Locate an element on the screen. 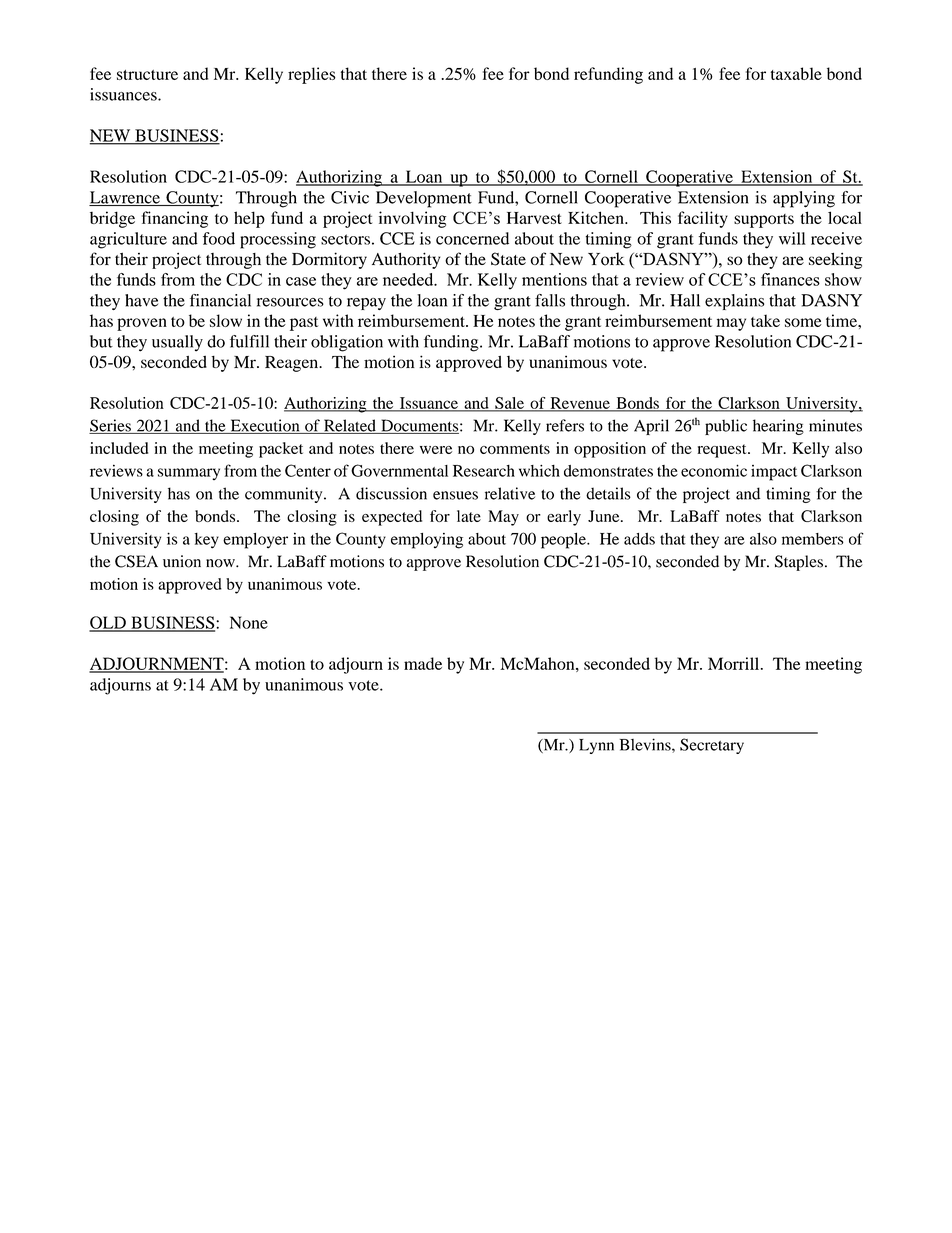 This screenshot has width=952, height=1233. members is located at coordinates (813, 539).
